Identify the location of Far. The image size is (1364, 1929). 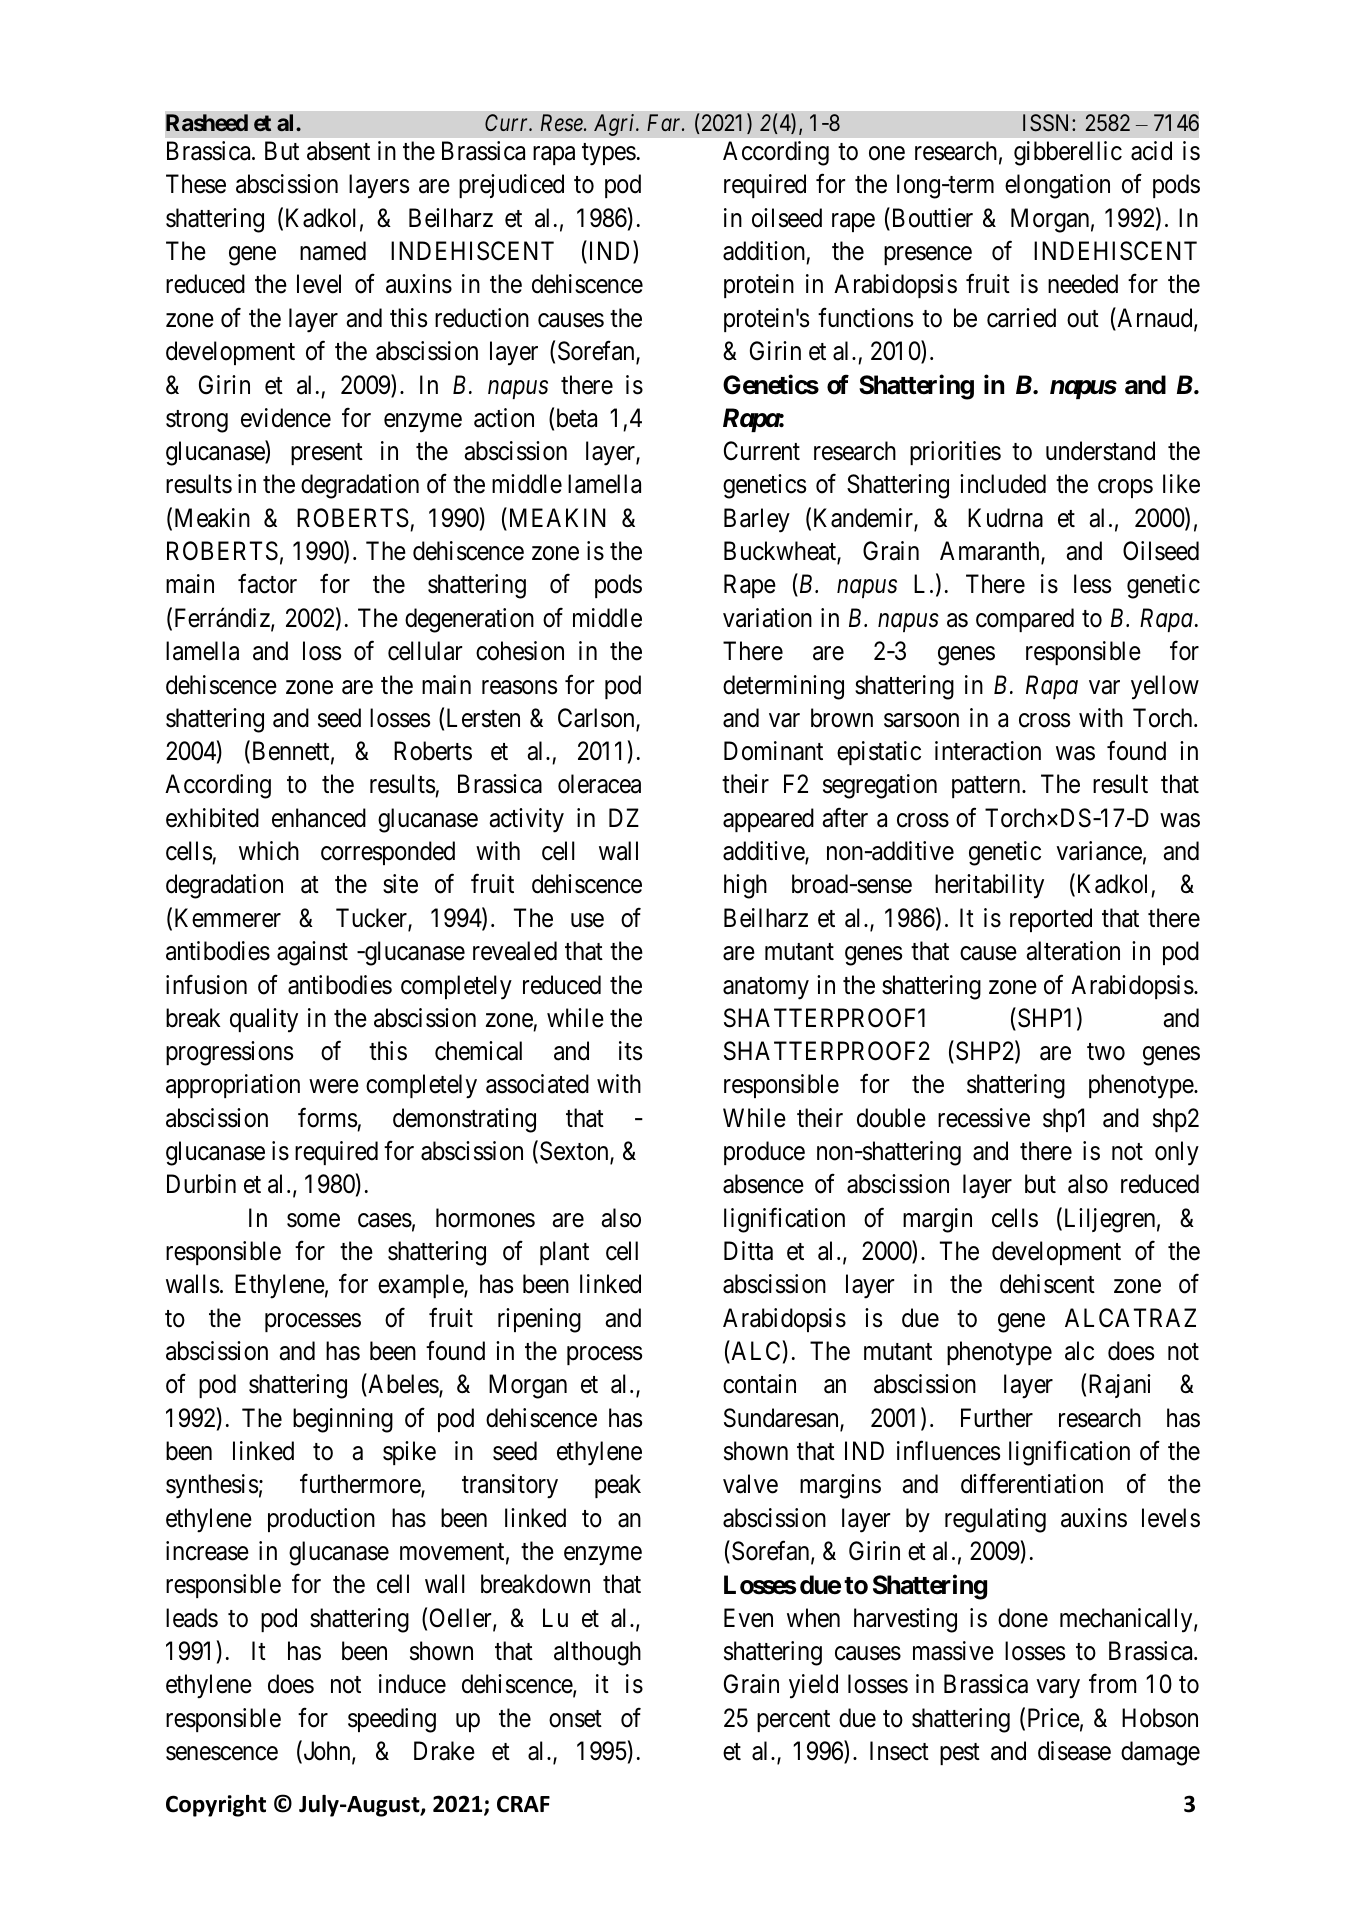
(665, 123).
